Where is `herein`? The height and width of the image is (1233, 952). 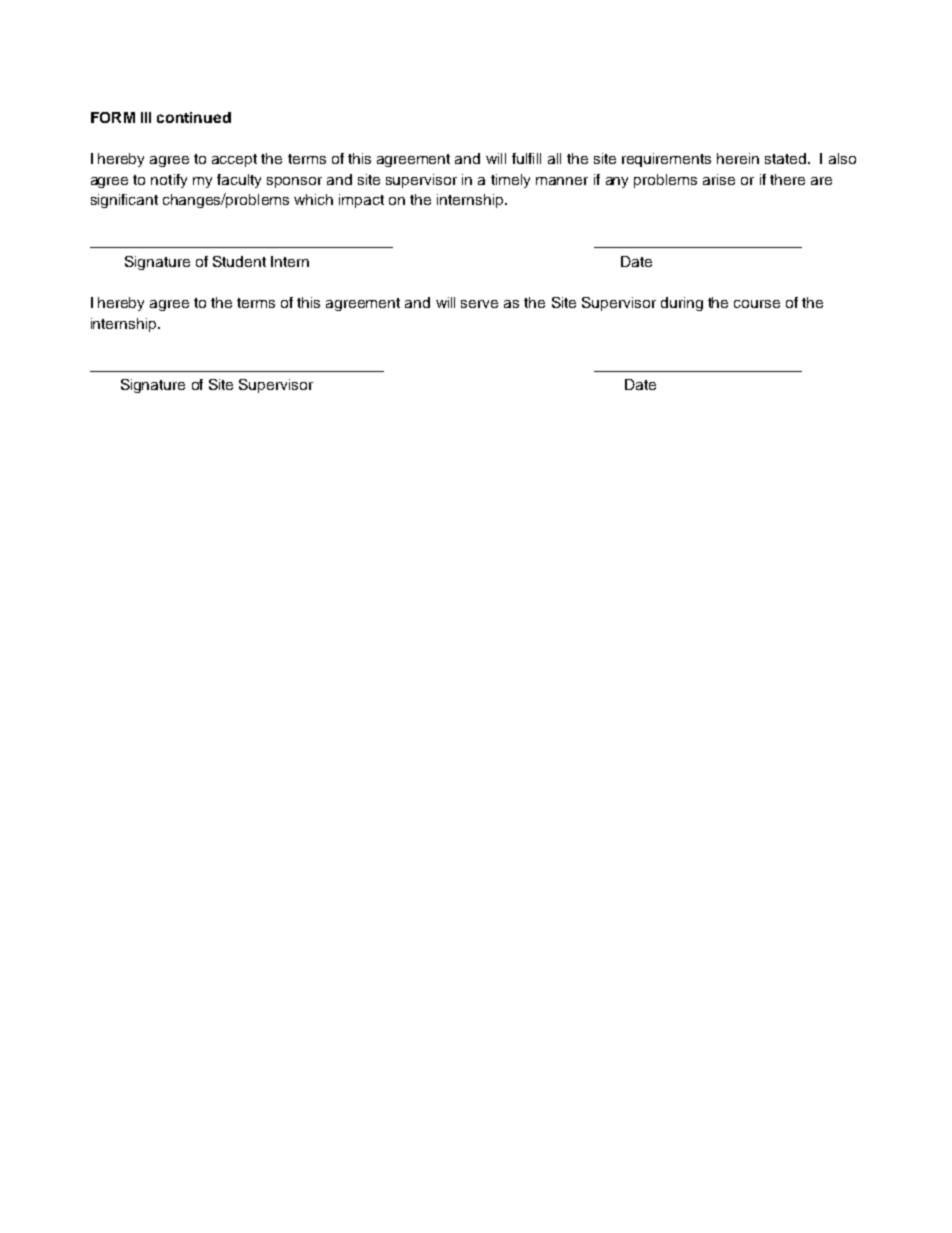
herein is located at coordinates (738, 158).
